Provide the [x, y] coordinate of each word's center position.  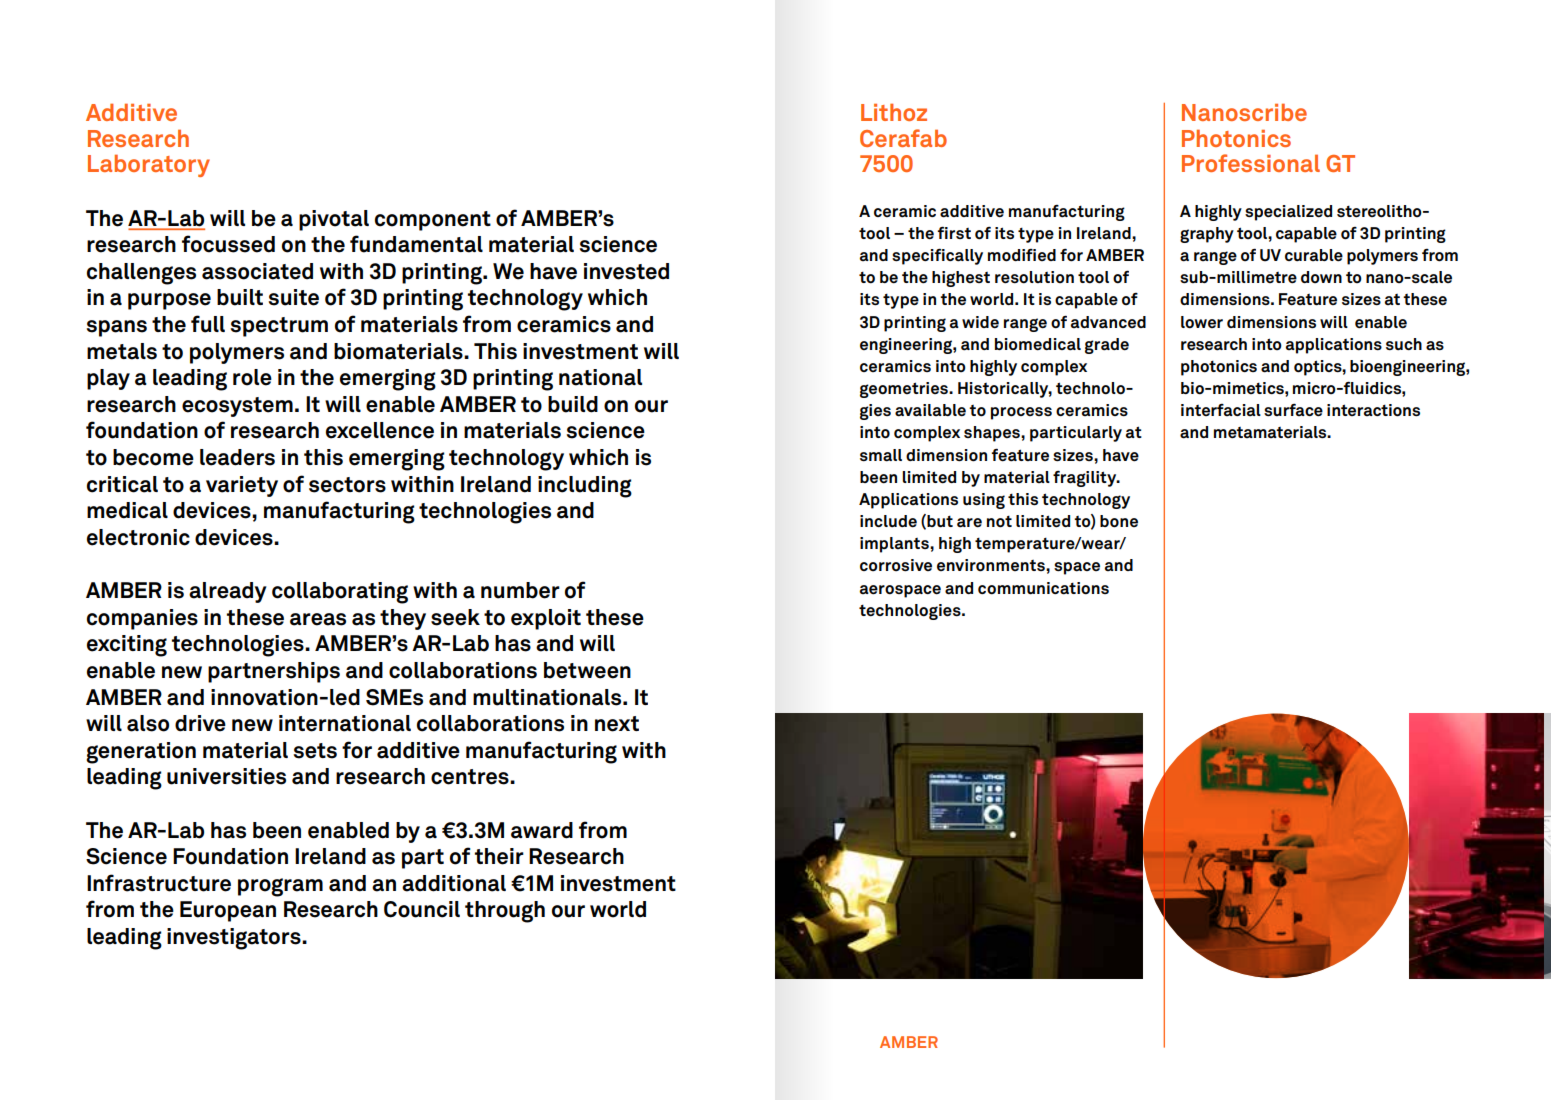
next [617, 724]
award [542, 830]
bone [1119, 521]
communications [1043, 588]
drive [200, 723]
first [954, 232]
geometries [905, 390]
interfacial [1221, 410]
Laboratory [149, 166]
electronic [138, 537]
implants [895, 545]
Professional [1251, 163]
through [505, 912]
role [252, 377]
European [228, 911]
